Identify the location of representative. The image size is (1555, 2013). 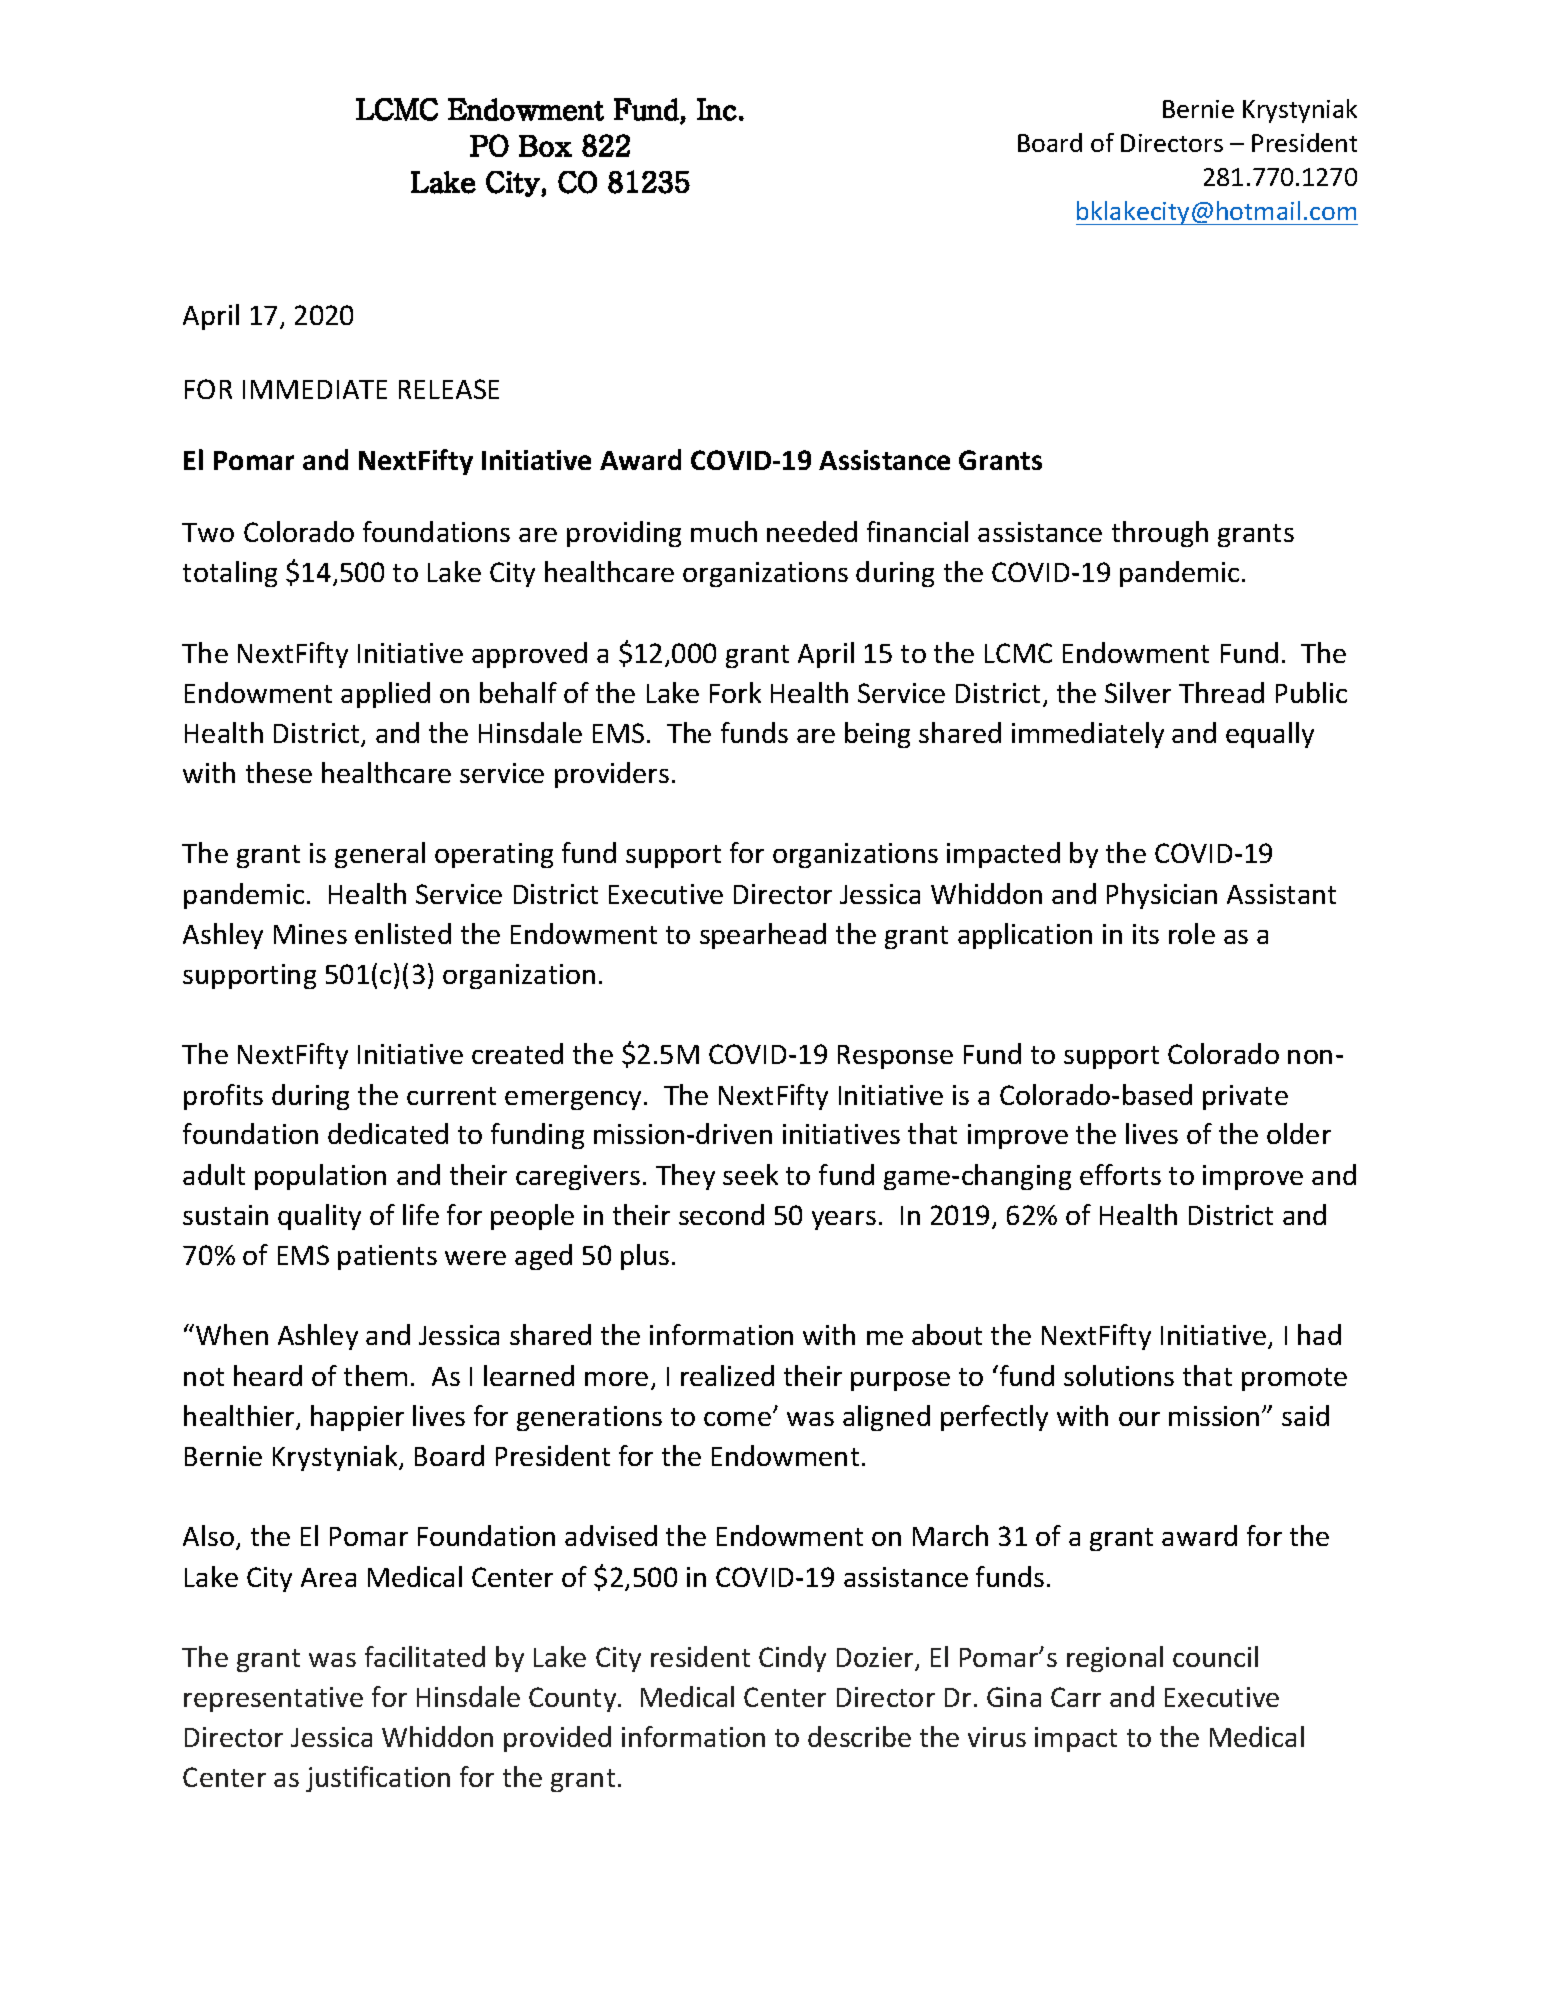
(273, 1699).
